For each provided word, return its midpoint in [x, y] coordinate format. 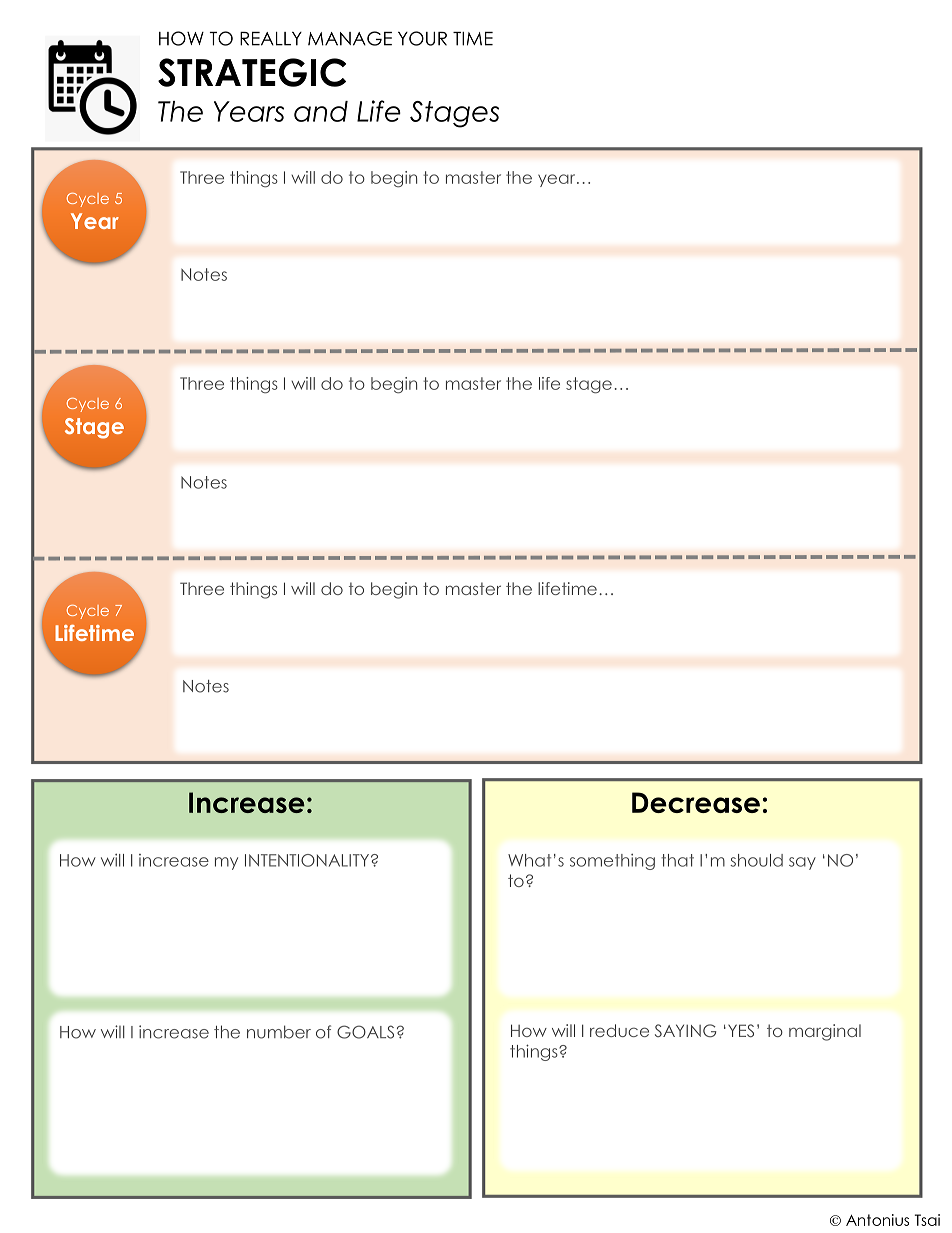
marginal [825, 1032]
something [612, 862]
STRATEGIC [252, 72]
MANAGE [350, 38]
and [321, 111]
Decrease [696, 802]
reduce [619, 1030]
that [677, 860]
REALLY [271, 39]
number [279, 1032]
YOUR [422, 38]
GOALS [365, 1032]
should [756, 860]
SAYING [686, 1030]
